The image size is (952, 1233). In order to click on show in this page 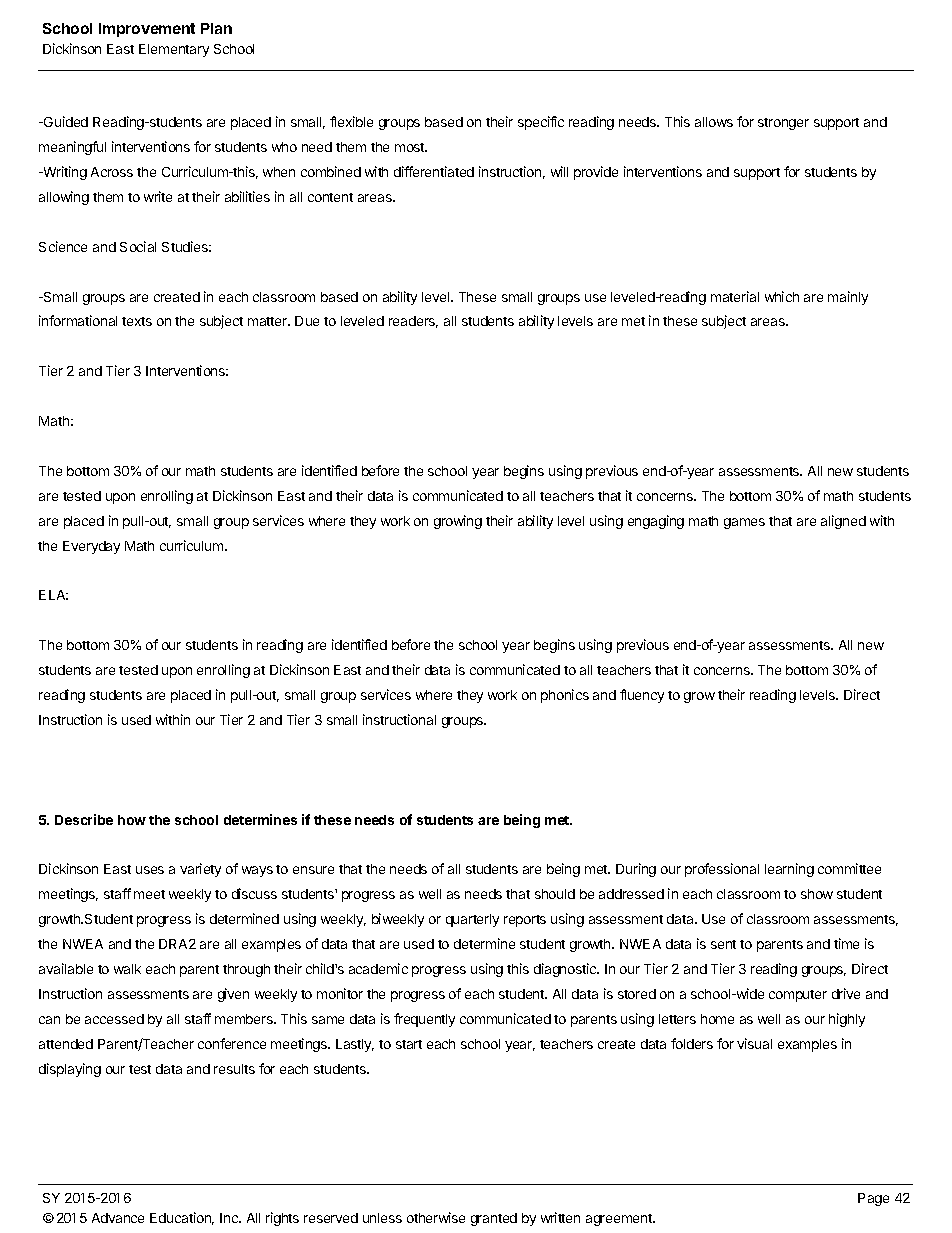, I will do `click(817, 894)`.
